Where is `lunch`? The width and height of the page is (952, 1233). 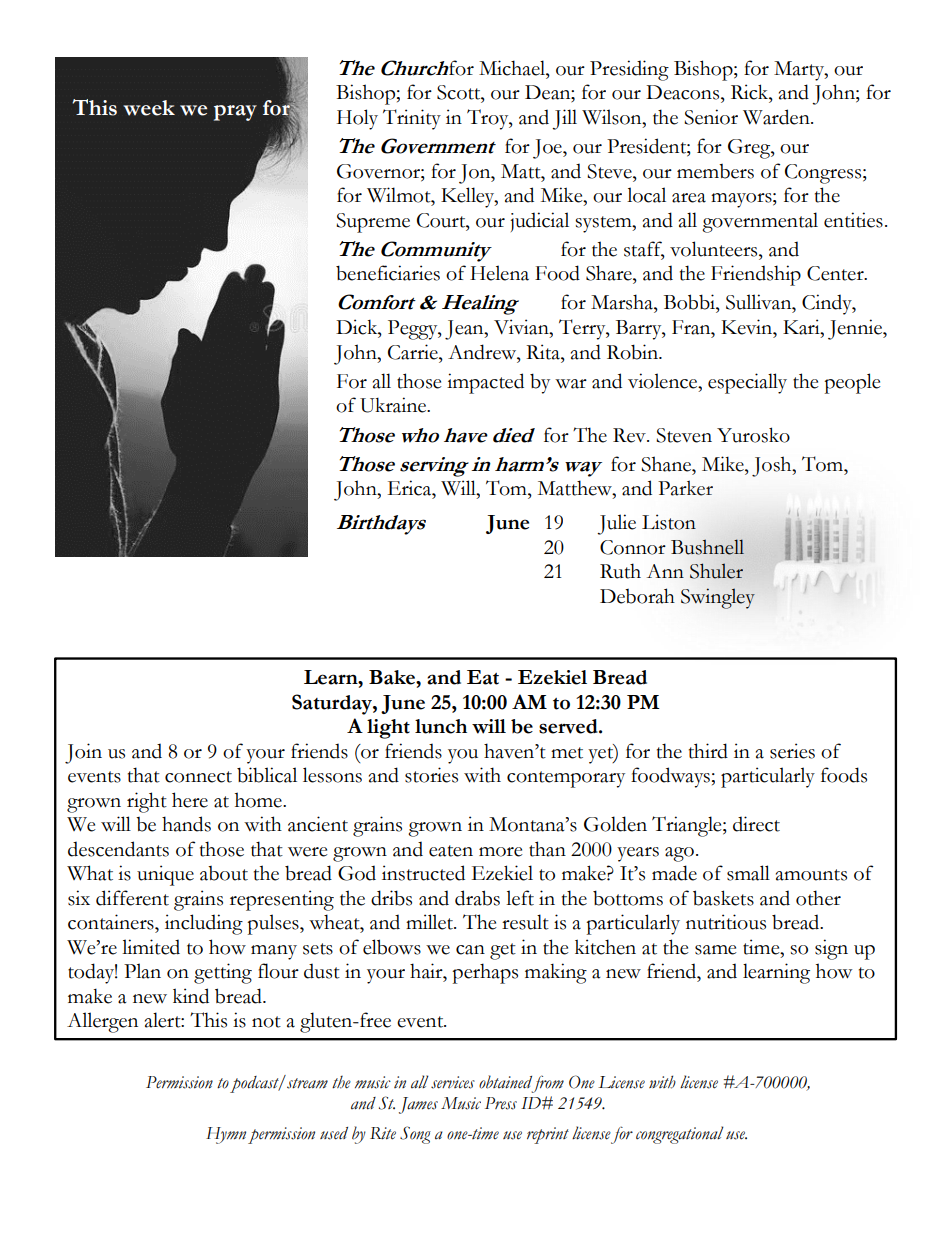 lunch is located at coordinates (441, 726).
